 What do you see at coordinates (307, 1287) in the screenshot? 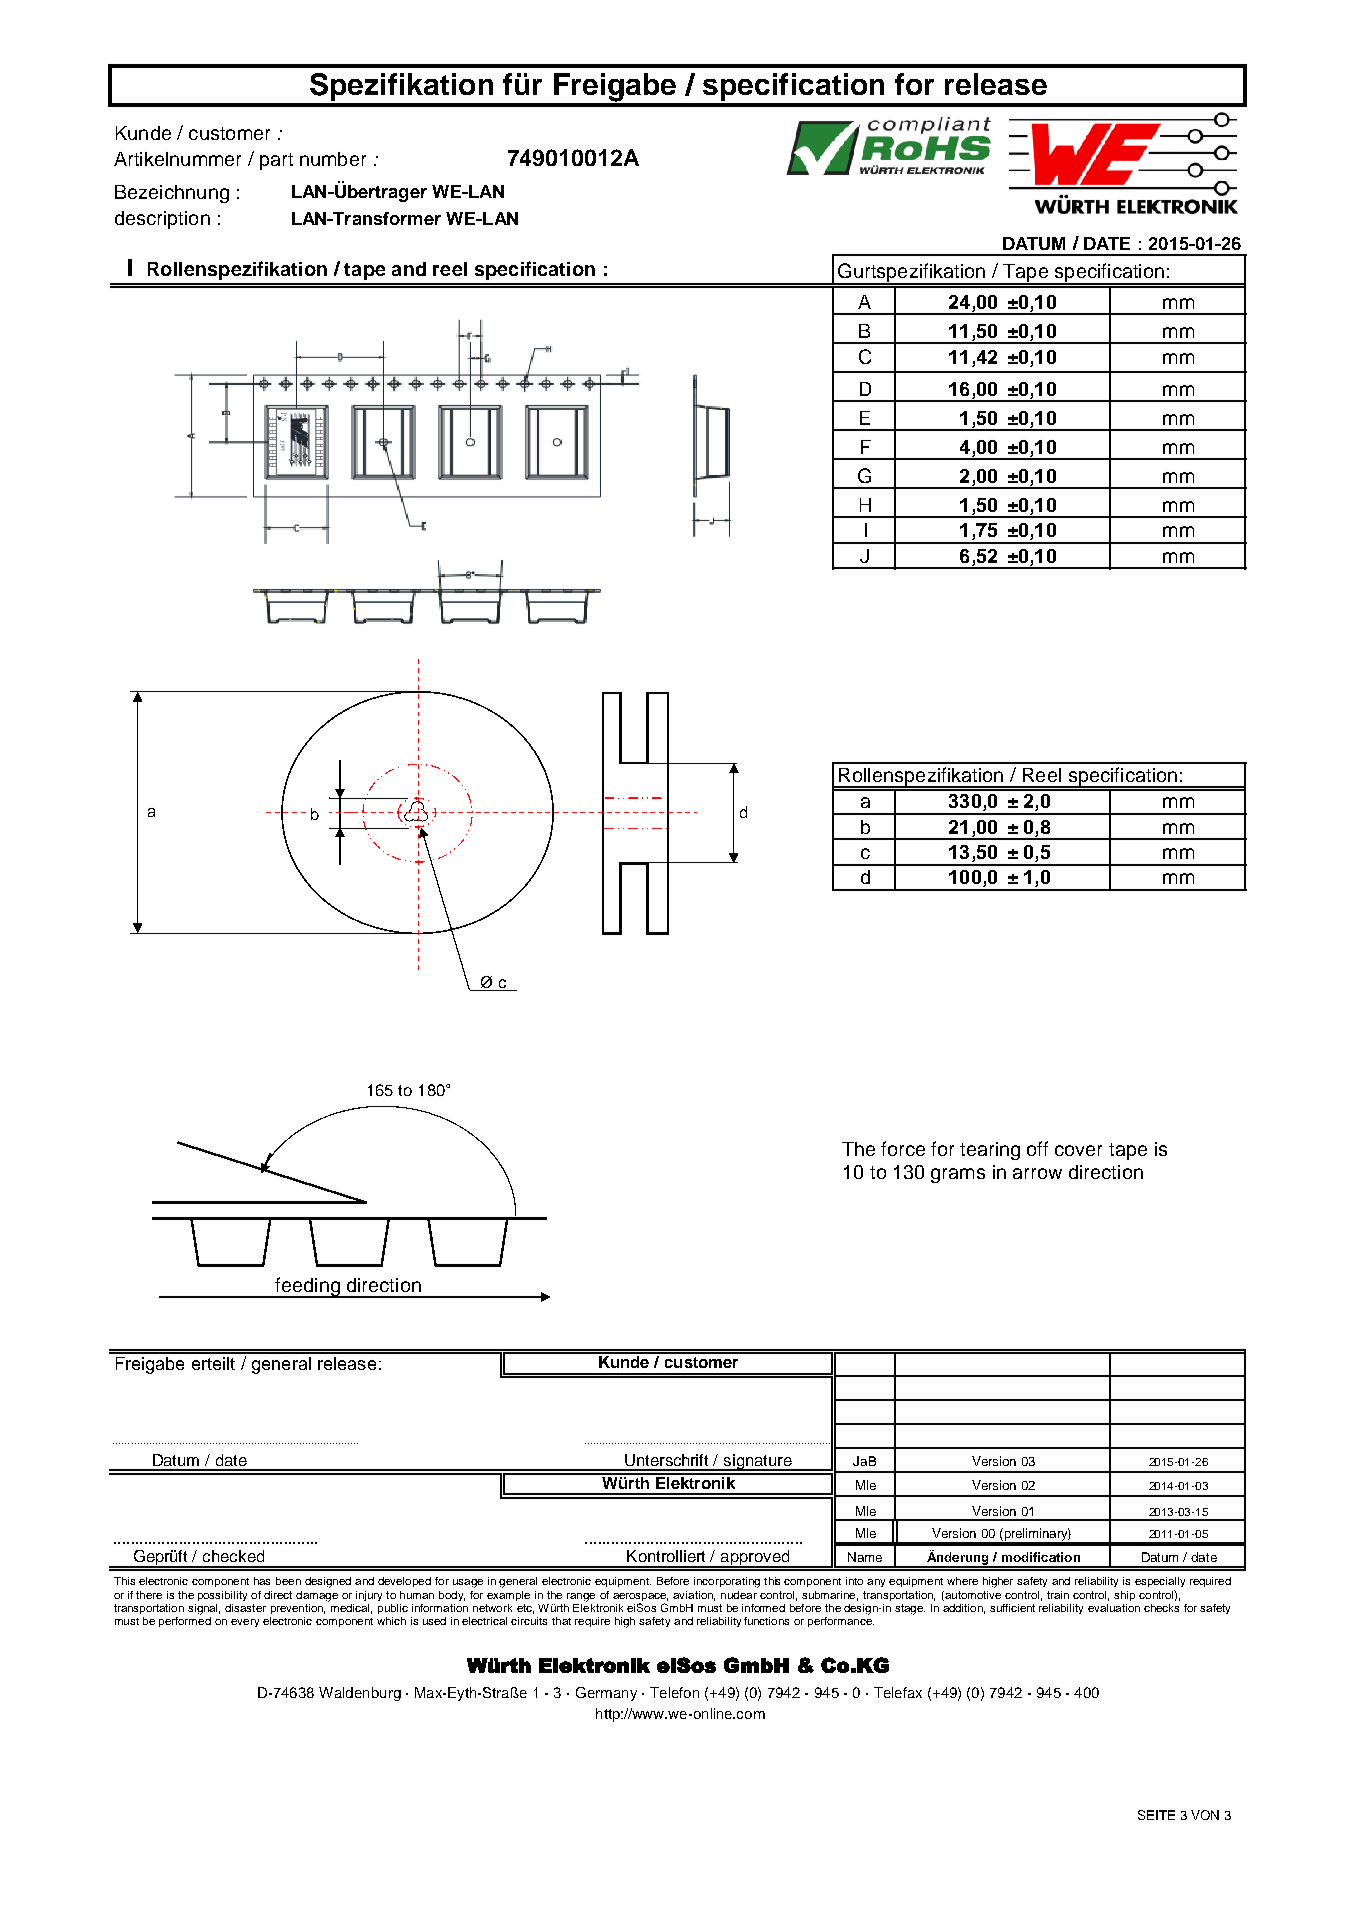
I see `feeding` at bounding box center [307, 1287].
